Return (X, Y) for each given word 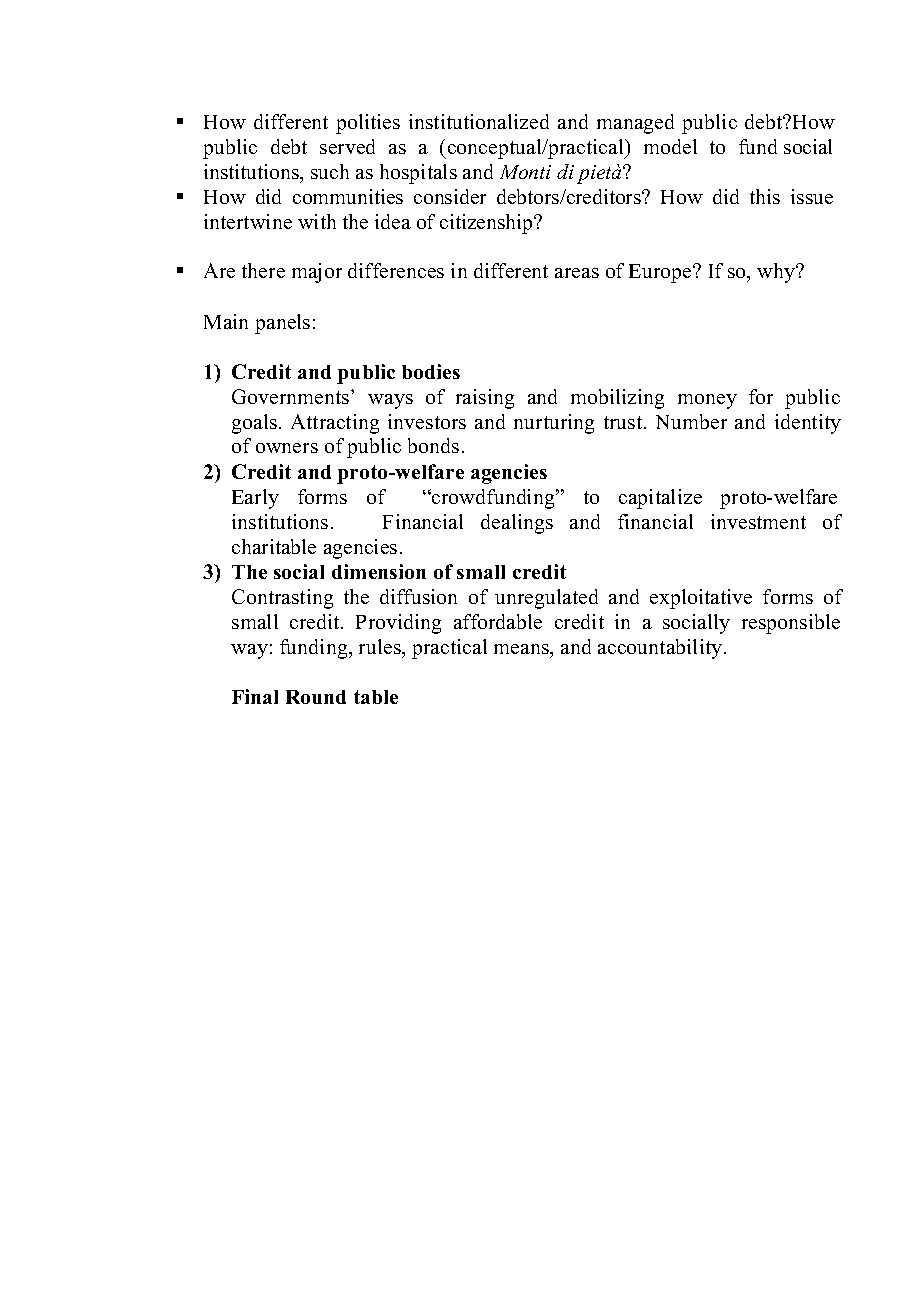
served (347, 146)
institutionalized (479, 121)
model (670, 146)
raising (485, 399)
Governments (292, 396)
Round (316, 697)
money (707, 401)
